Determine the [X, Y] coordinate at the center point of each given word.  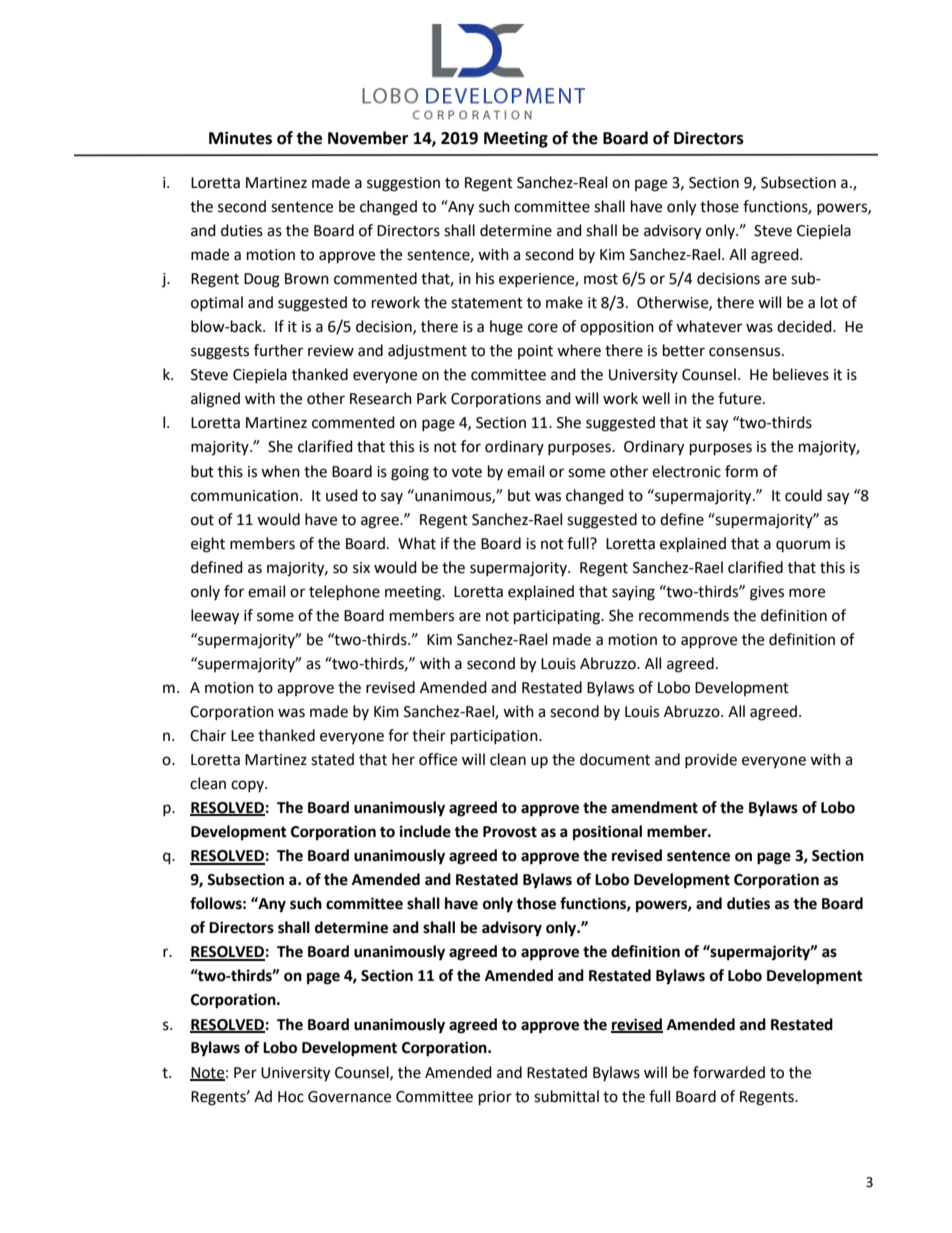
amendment [654, 807]
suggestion [403, 184]
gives [767, 593]
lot [829, 302]
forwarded [729, 1072]
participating [558, 617]
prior [495, 1098]
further [278, 350]
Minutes [240, 138]
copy [248, 786]
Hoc [291, 1097]
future [741, 398]
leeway [215, 617]
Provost [510, 832]
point [535, 352]
